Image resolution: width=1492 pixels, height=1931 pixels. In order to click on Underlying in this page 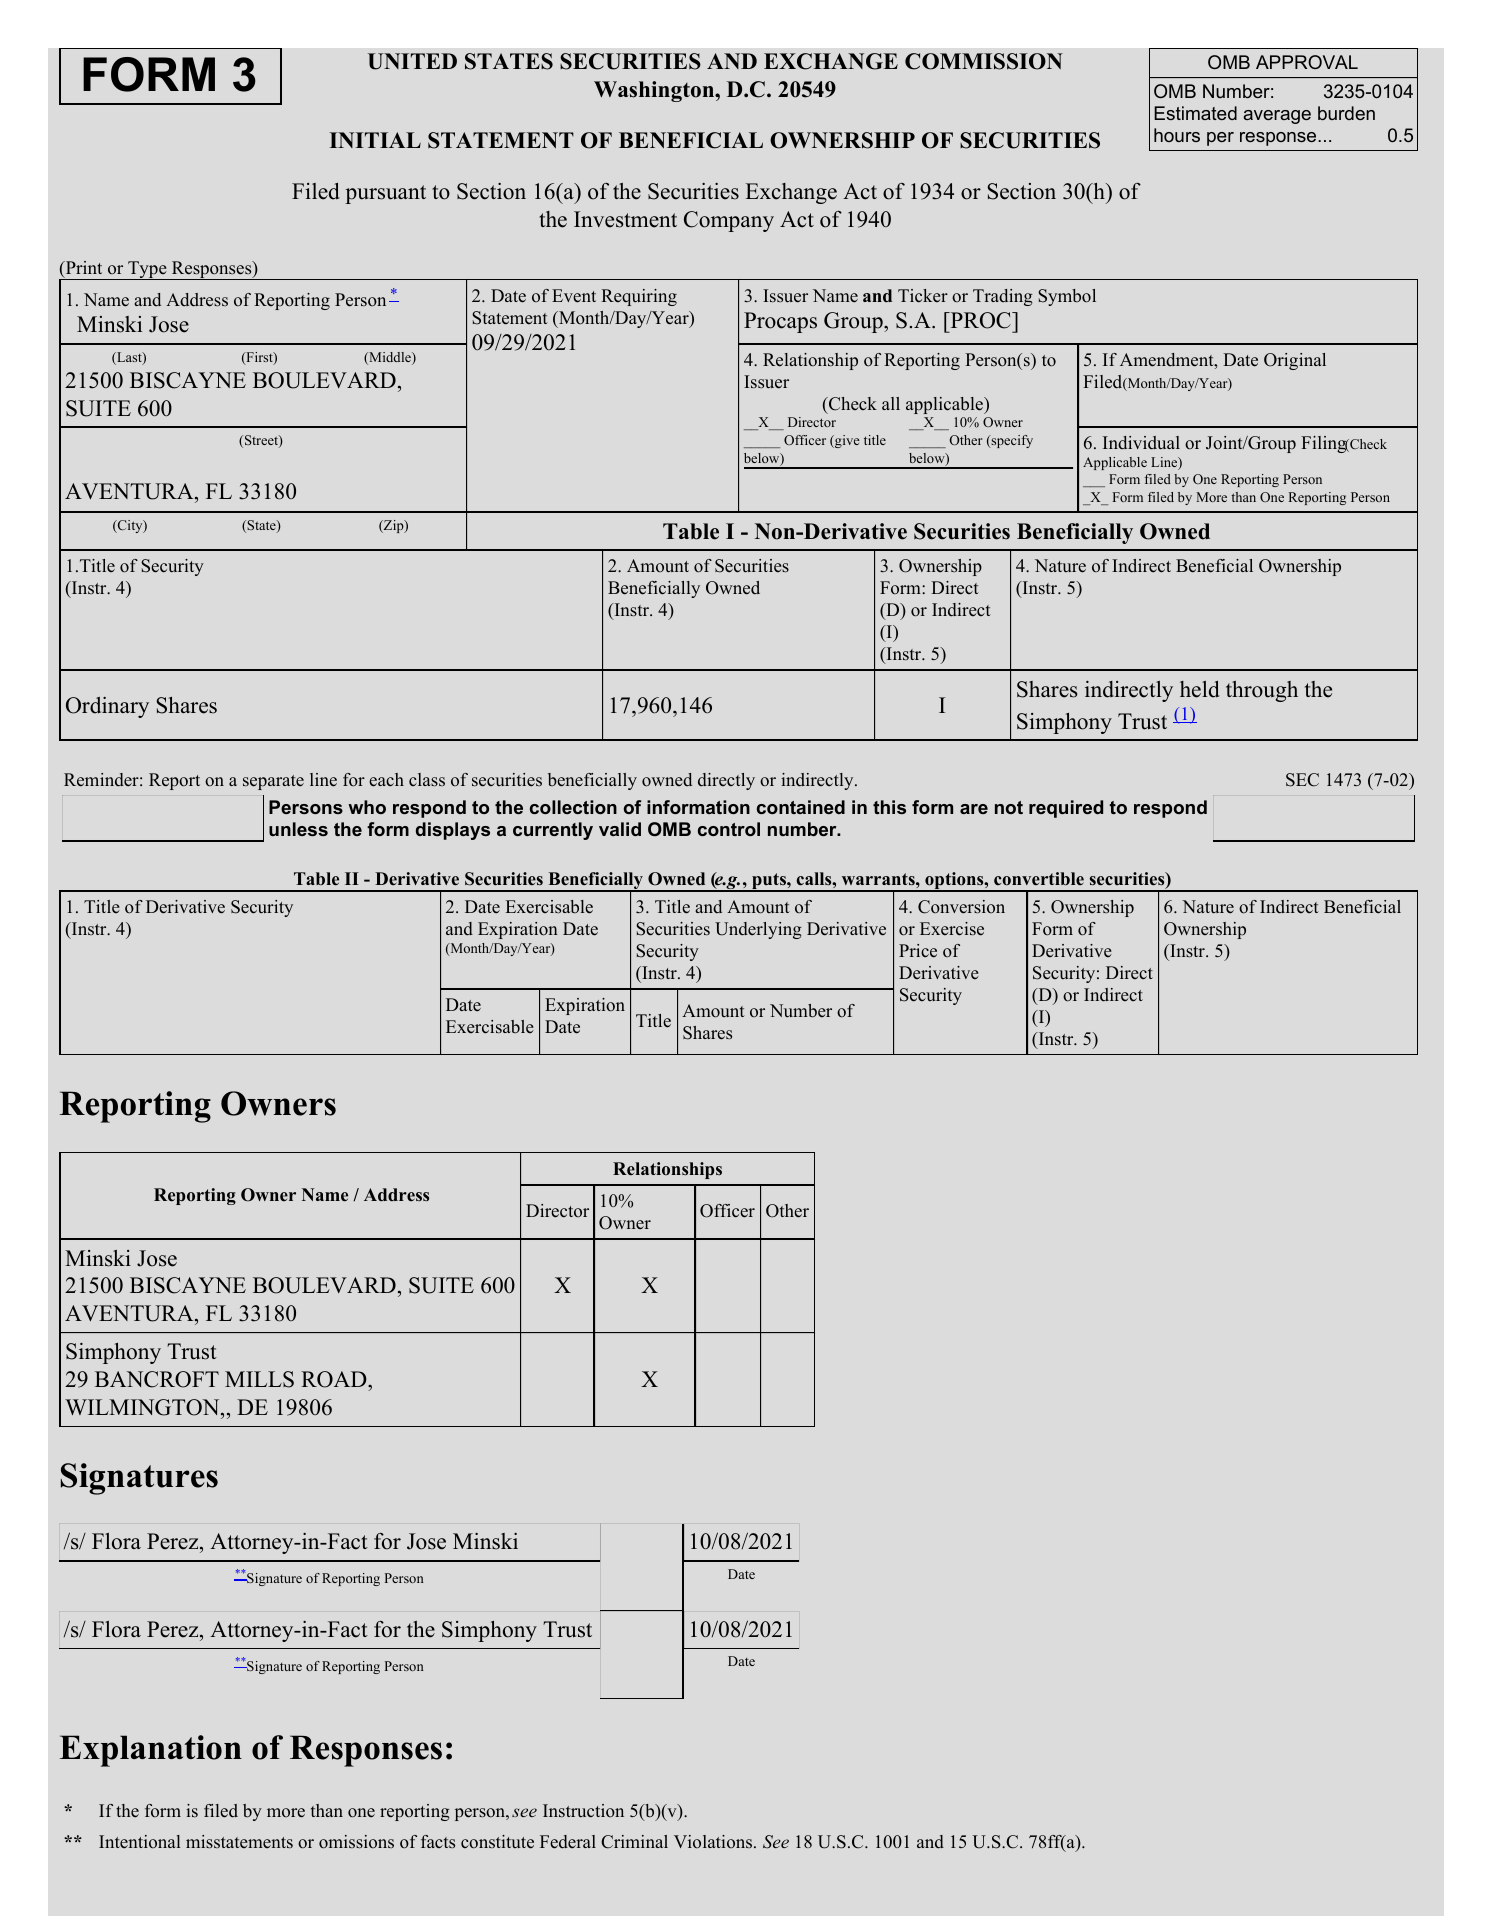, I will do `click(758, 930)`.
